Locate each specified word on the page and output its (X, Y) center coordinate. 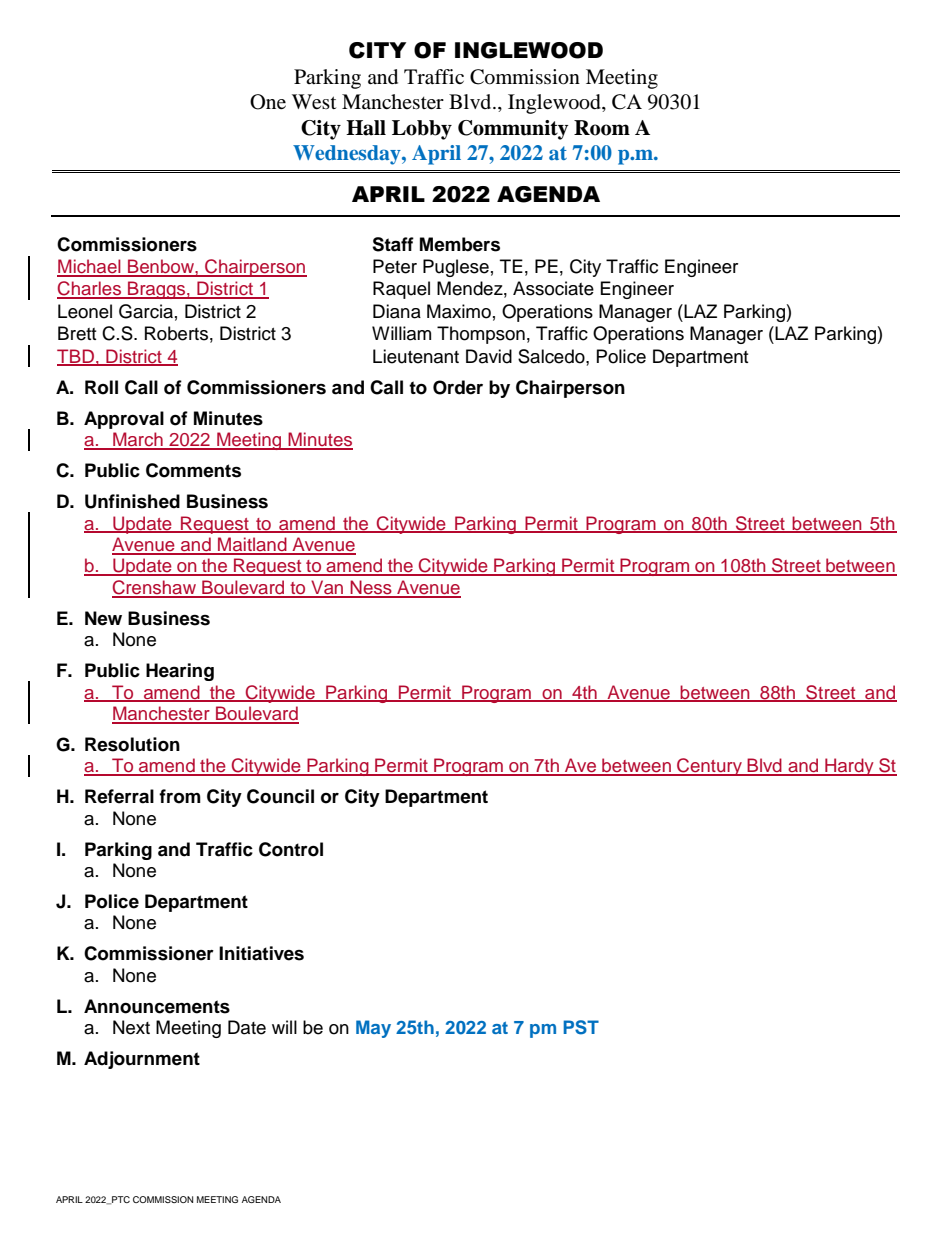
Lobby (422, 130)
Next (131, 1027)
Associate (553, 288)
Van (327, 588)
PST (581, 1027)
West (314, 102)
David (489, 356)
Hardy (849, 767)
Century (709, 767)
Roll (101, 387)
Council (280, 796)
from (180, 796)
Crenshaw (155, 588)
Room (602, 128)
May (373, 1029)
